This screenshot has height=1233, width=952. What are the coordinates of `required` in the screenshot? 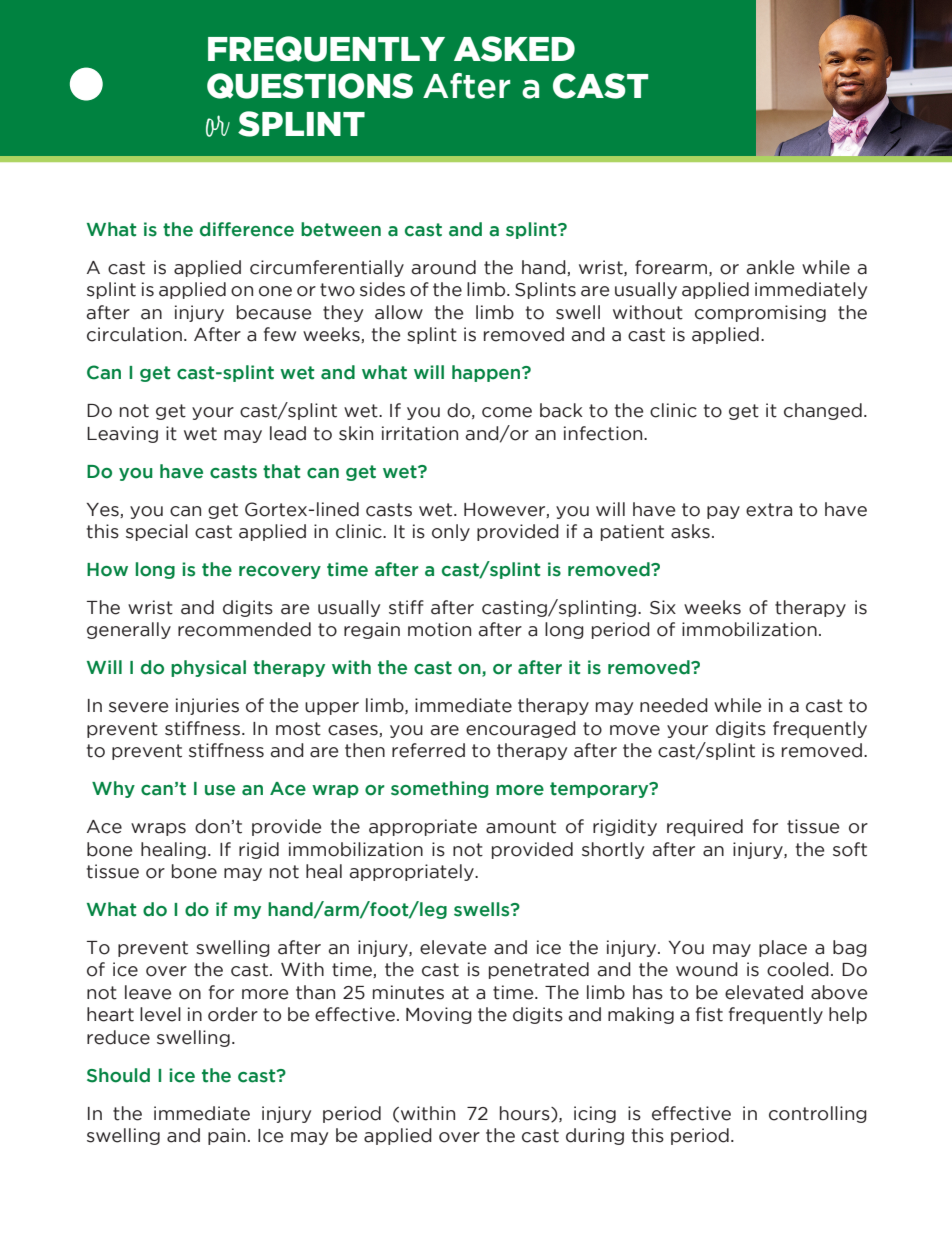 It's located at (705, 827).
